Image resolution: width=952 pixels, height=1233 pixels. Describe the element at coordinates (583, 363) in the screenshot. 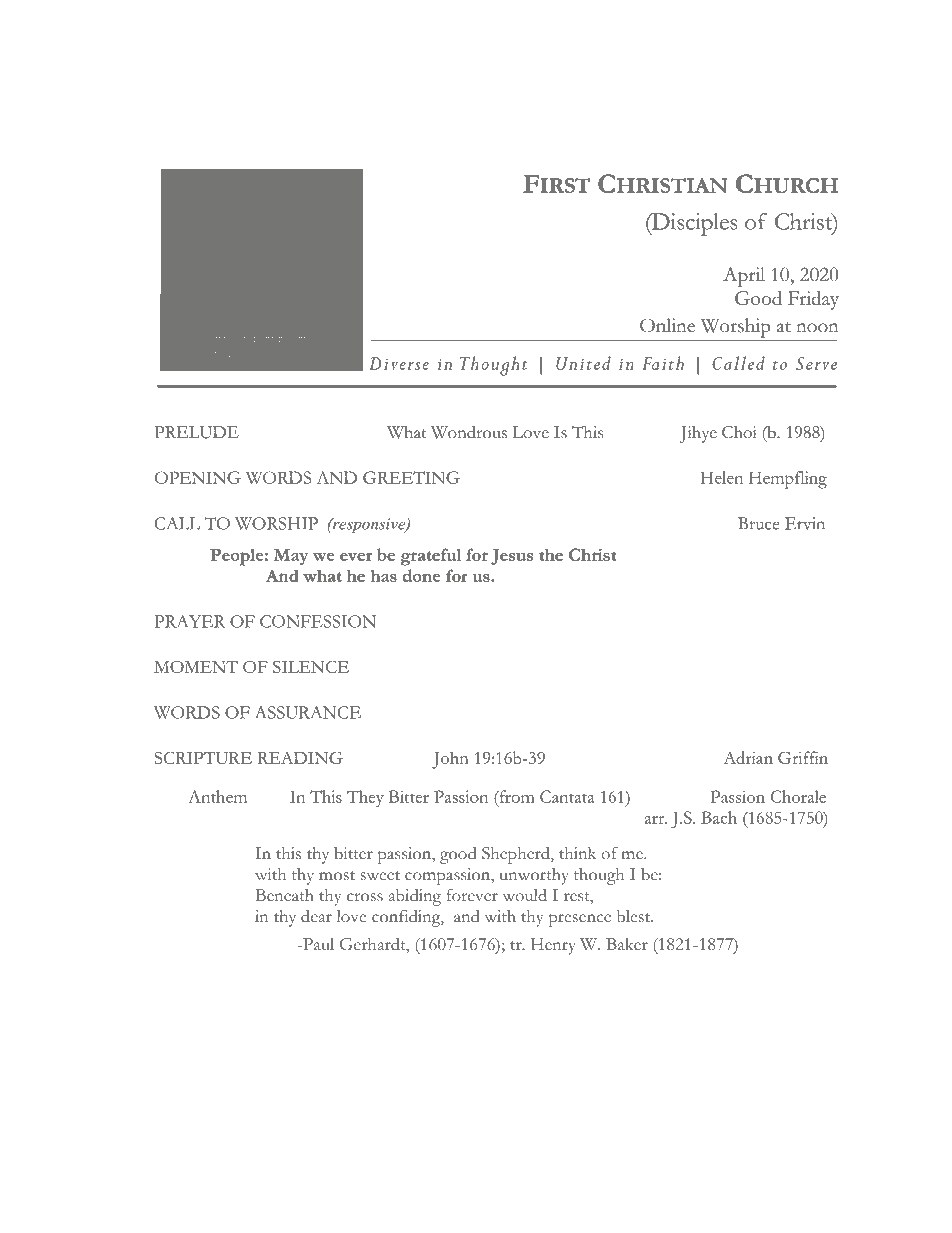

I see `United` at that location.
